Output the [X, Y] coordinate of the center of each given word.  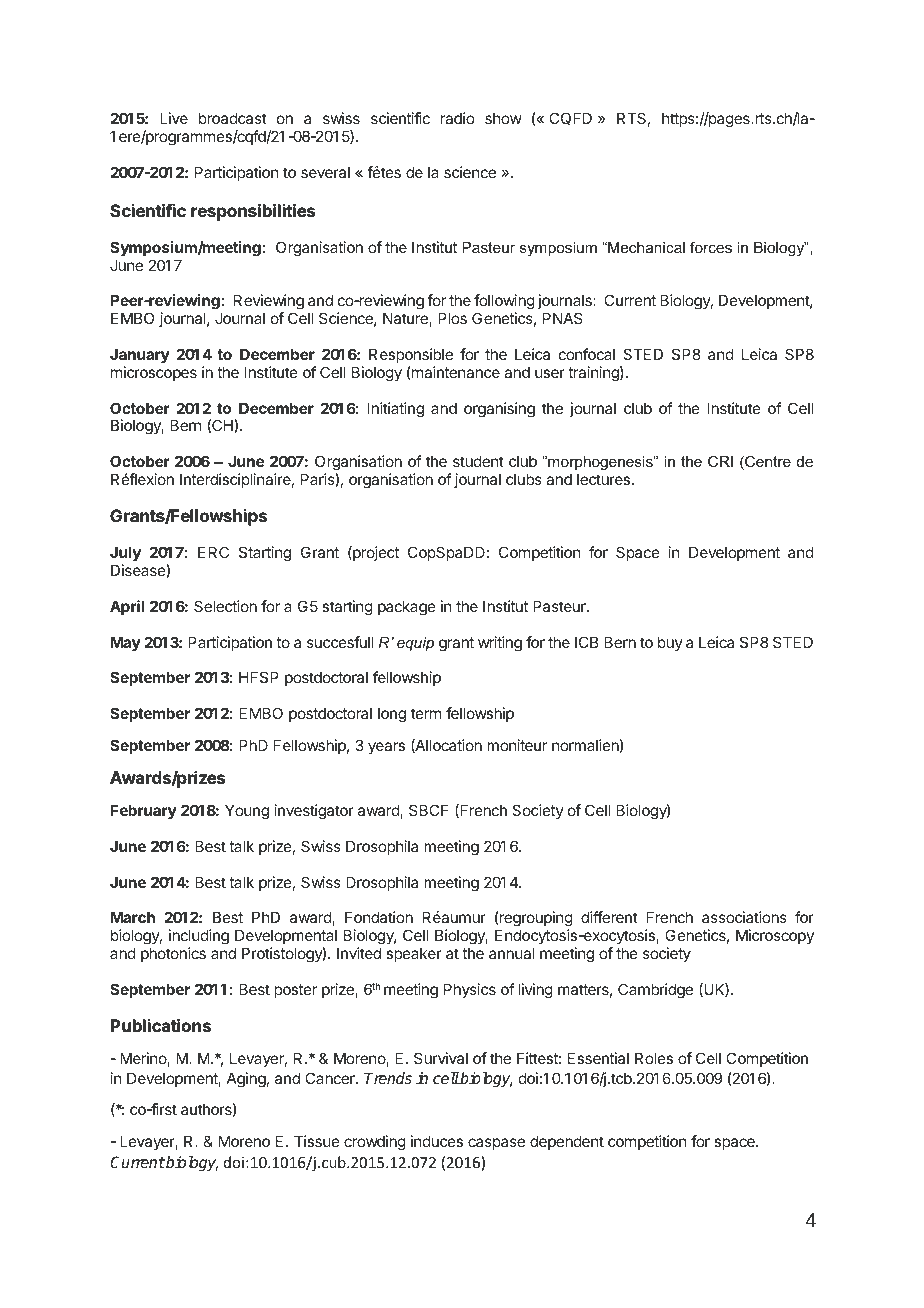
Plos [452, 318]
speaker [414, 954]
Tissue [317, 1141]
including [199, 938]
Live [174, 118]
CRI [720, 461]
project [375, 553]
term [426, 713]
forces [711, 247]
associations [744, 917]
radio [457, 118]
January [140, 355]
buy [670, 643]
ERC [213, 552]
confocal [587, 354]
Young [247, 812]
